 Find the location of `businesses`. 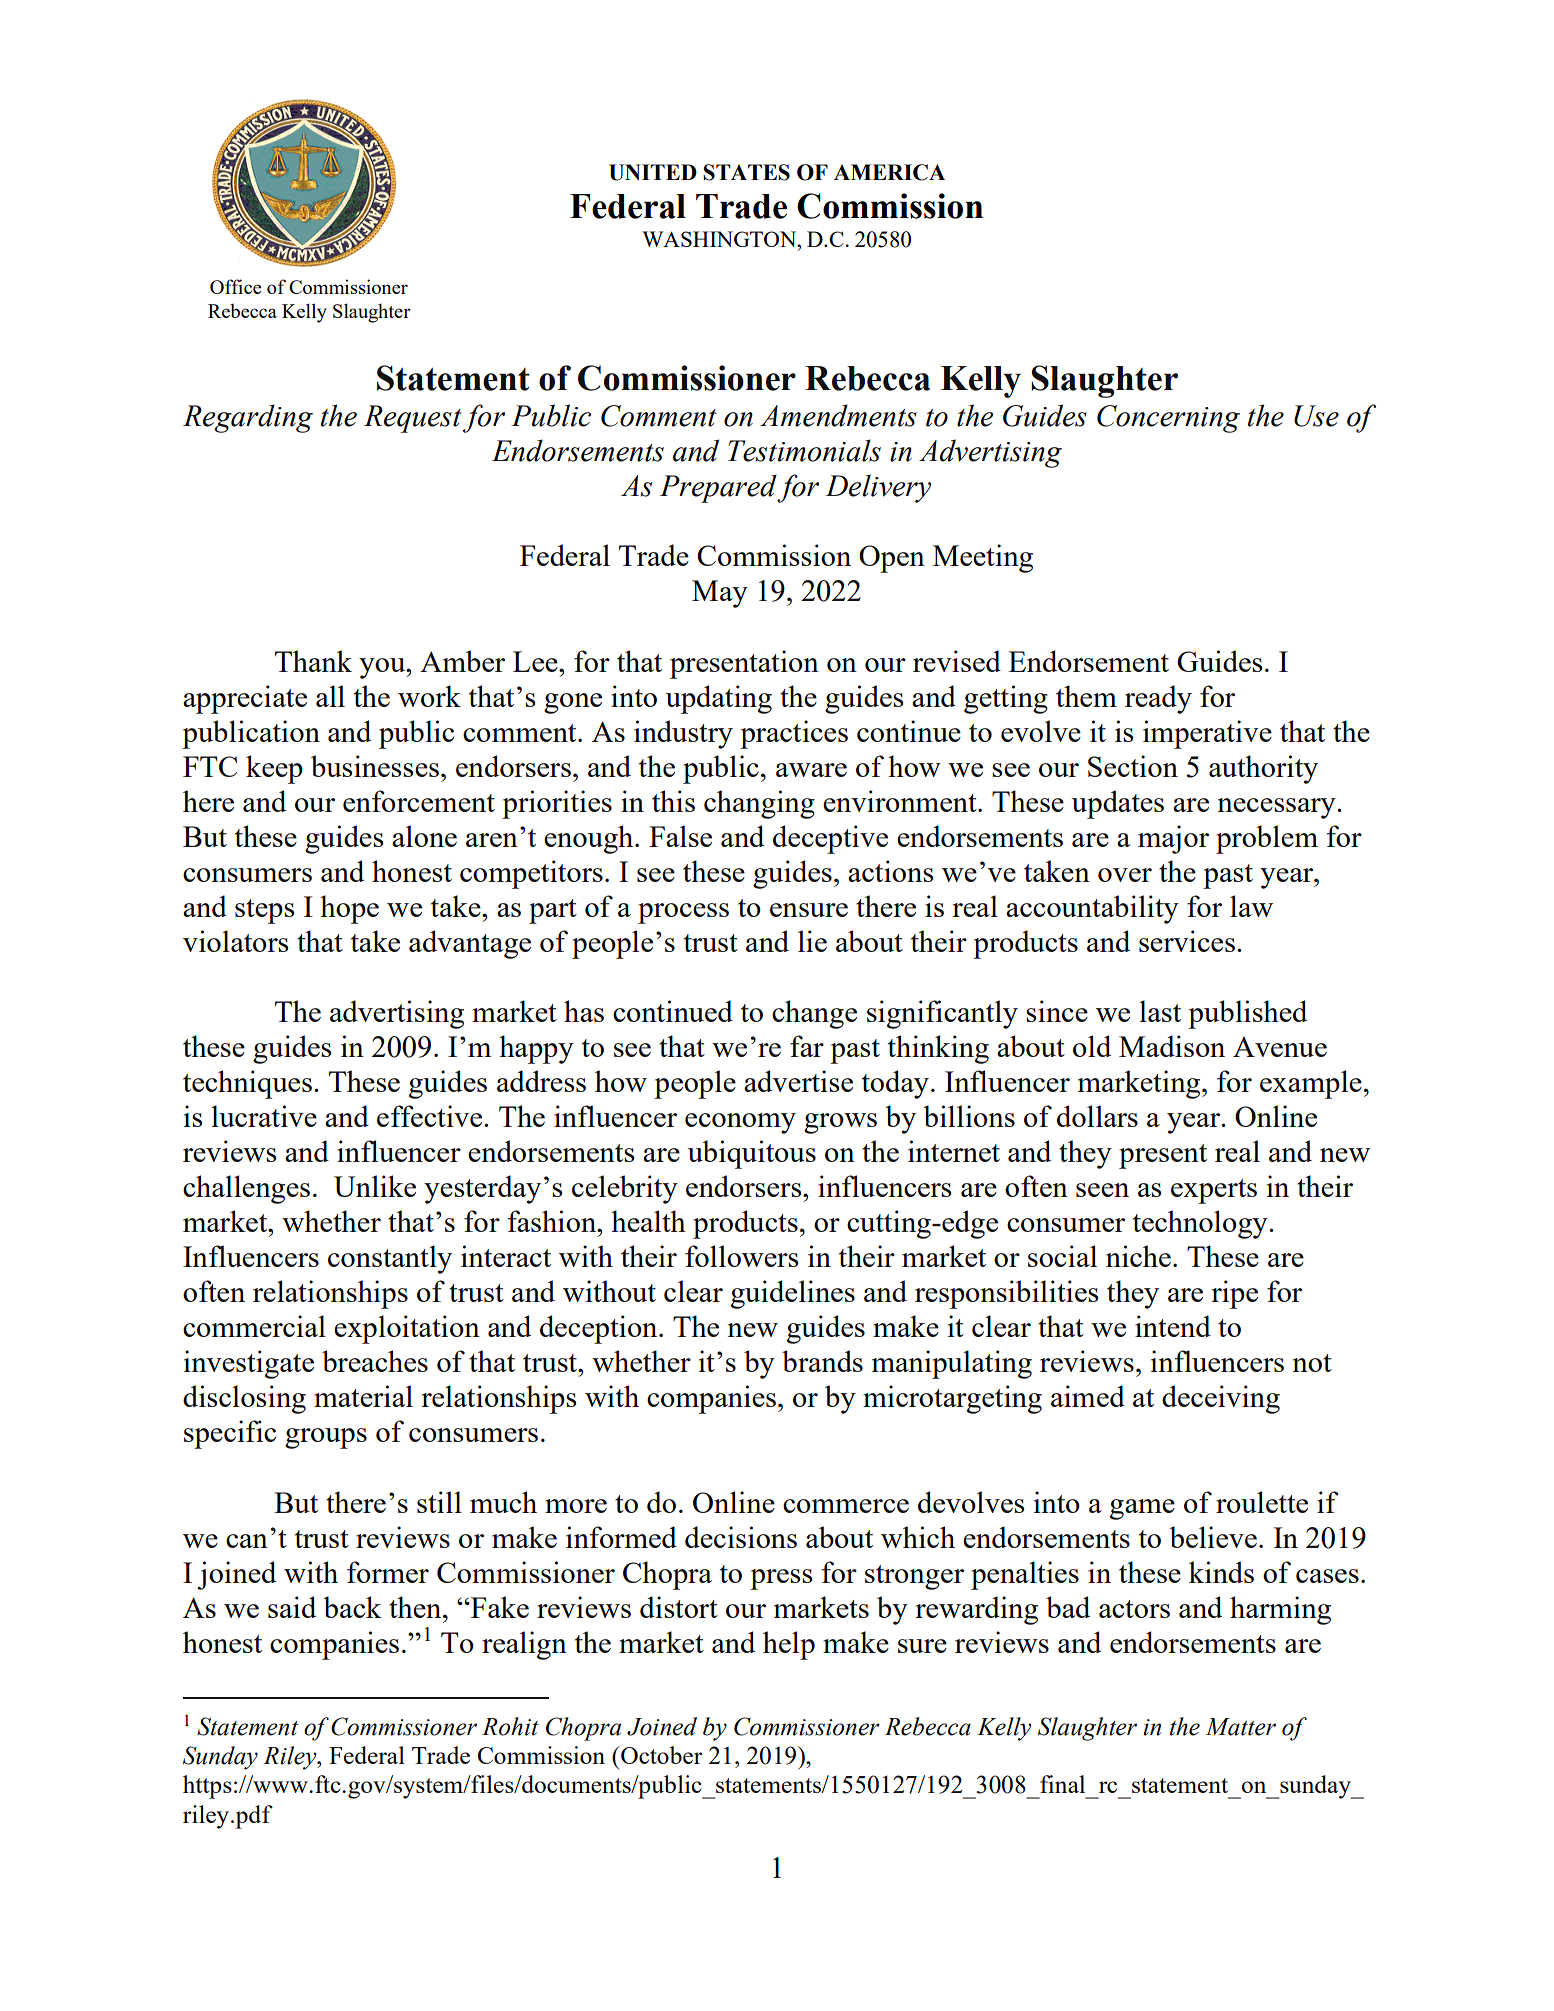

businesses is located at coordinates (375, 766).
